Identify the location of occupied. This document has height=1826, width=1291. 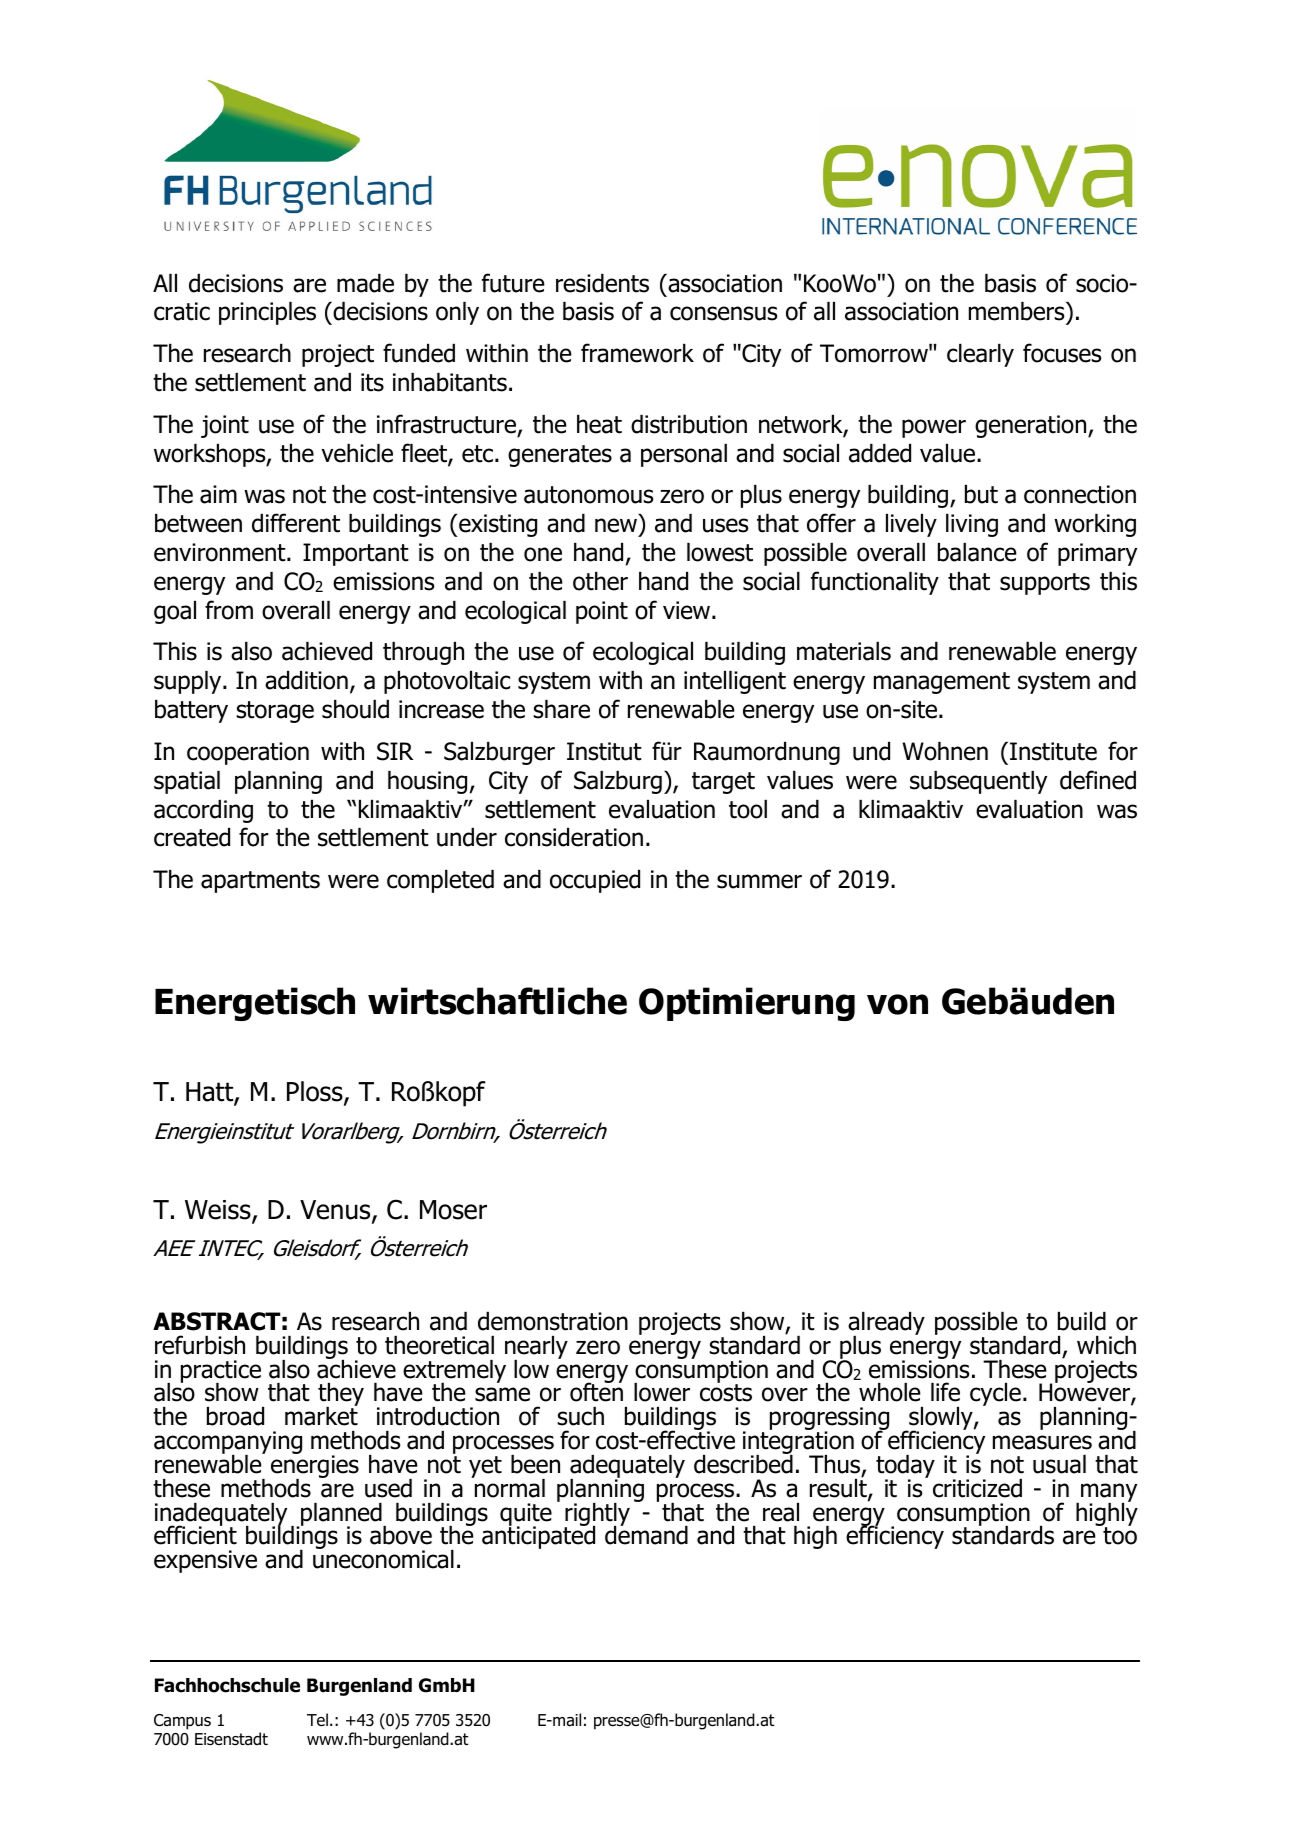
(595, 881).
